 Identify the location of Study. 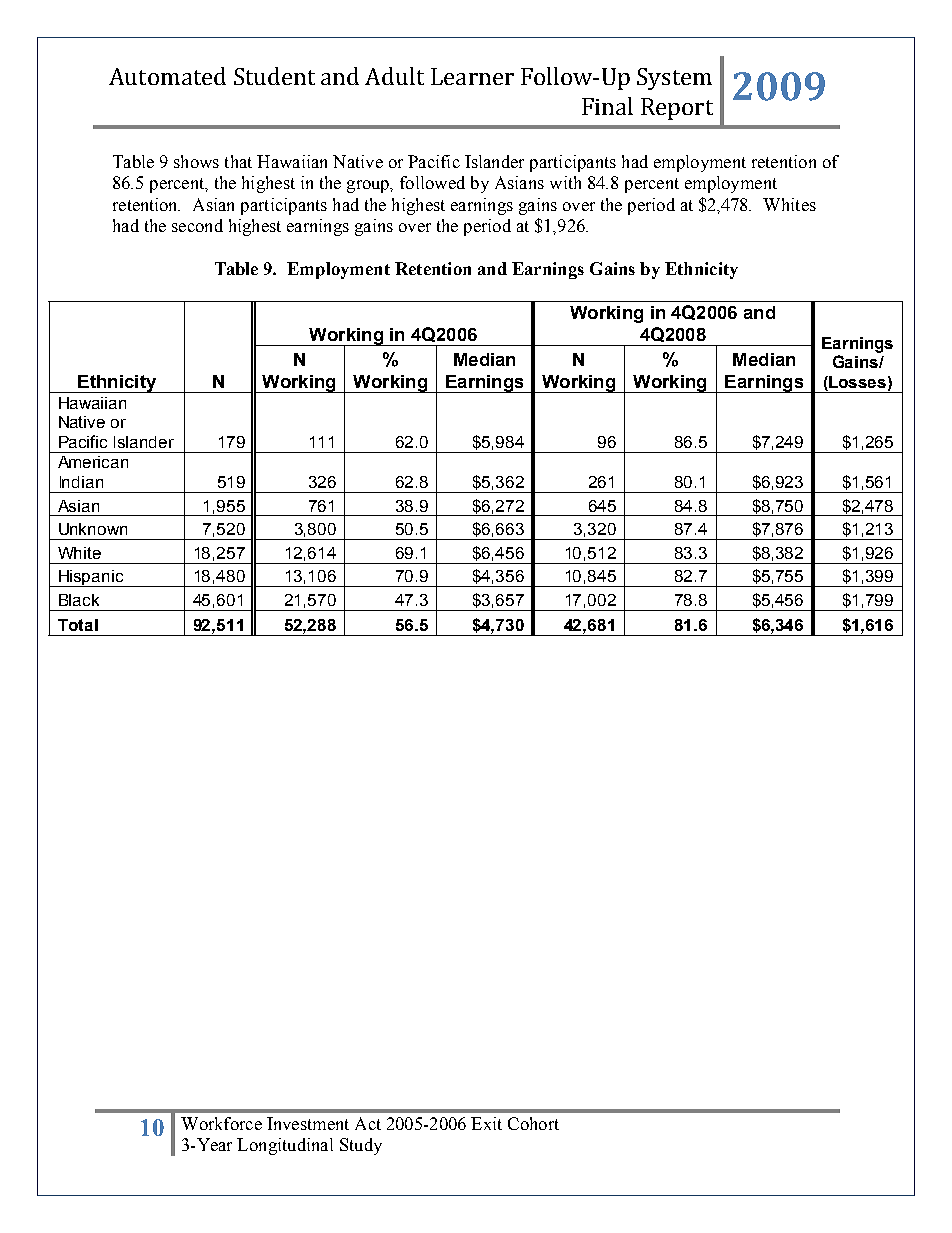
(361, 1146).
